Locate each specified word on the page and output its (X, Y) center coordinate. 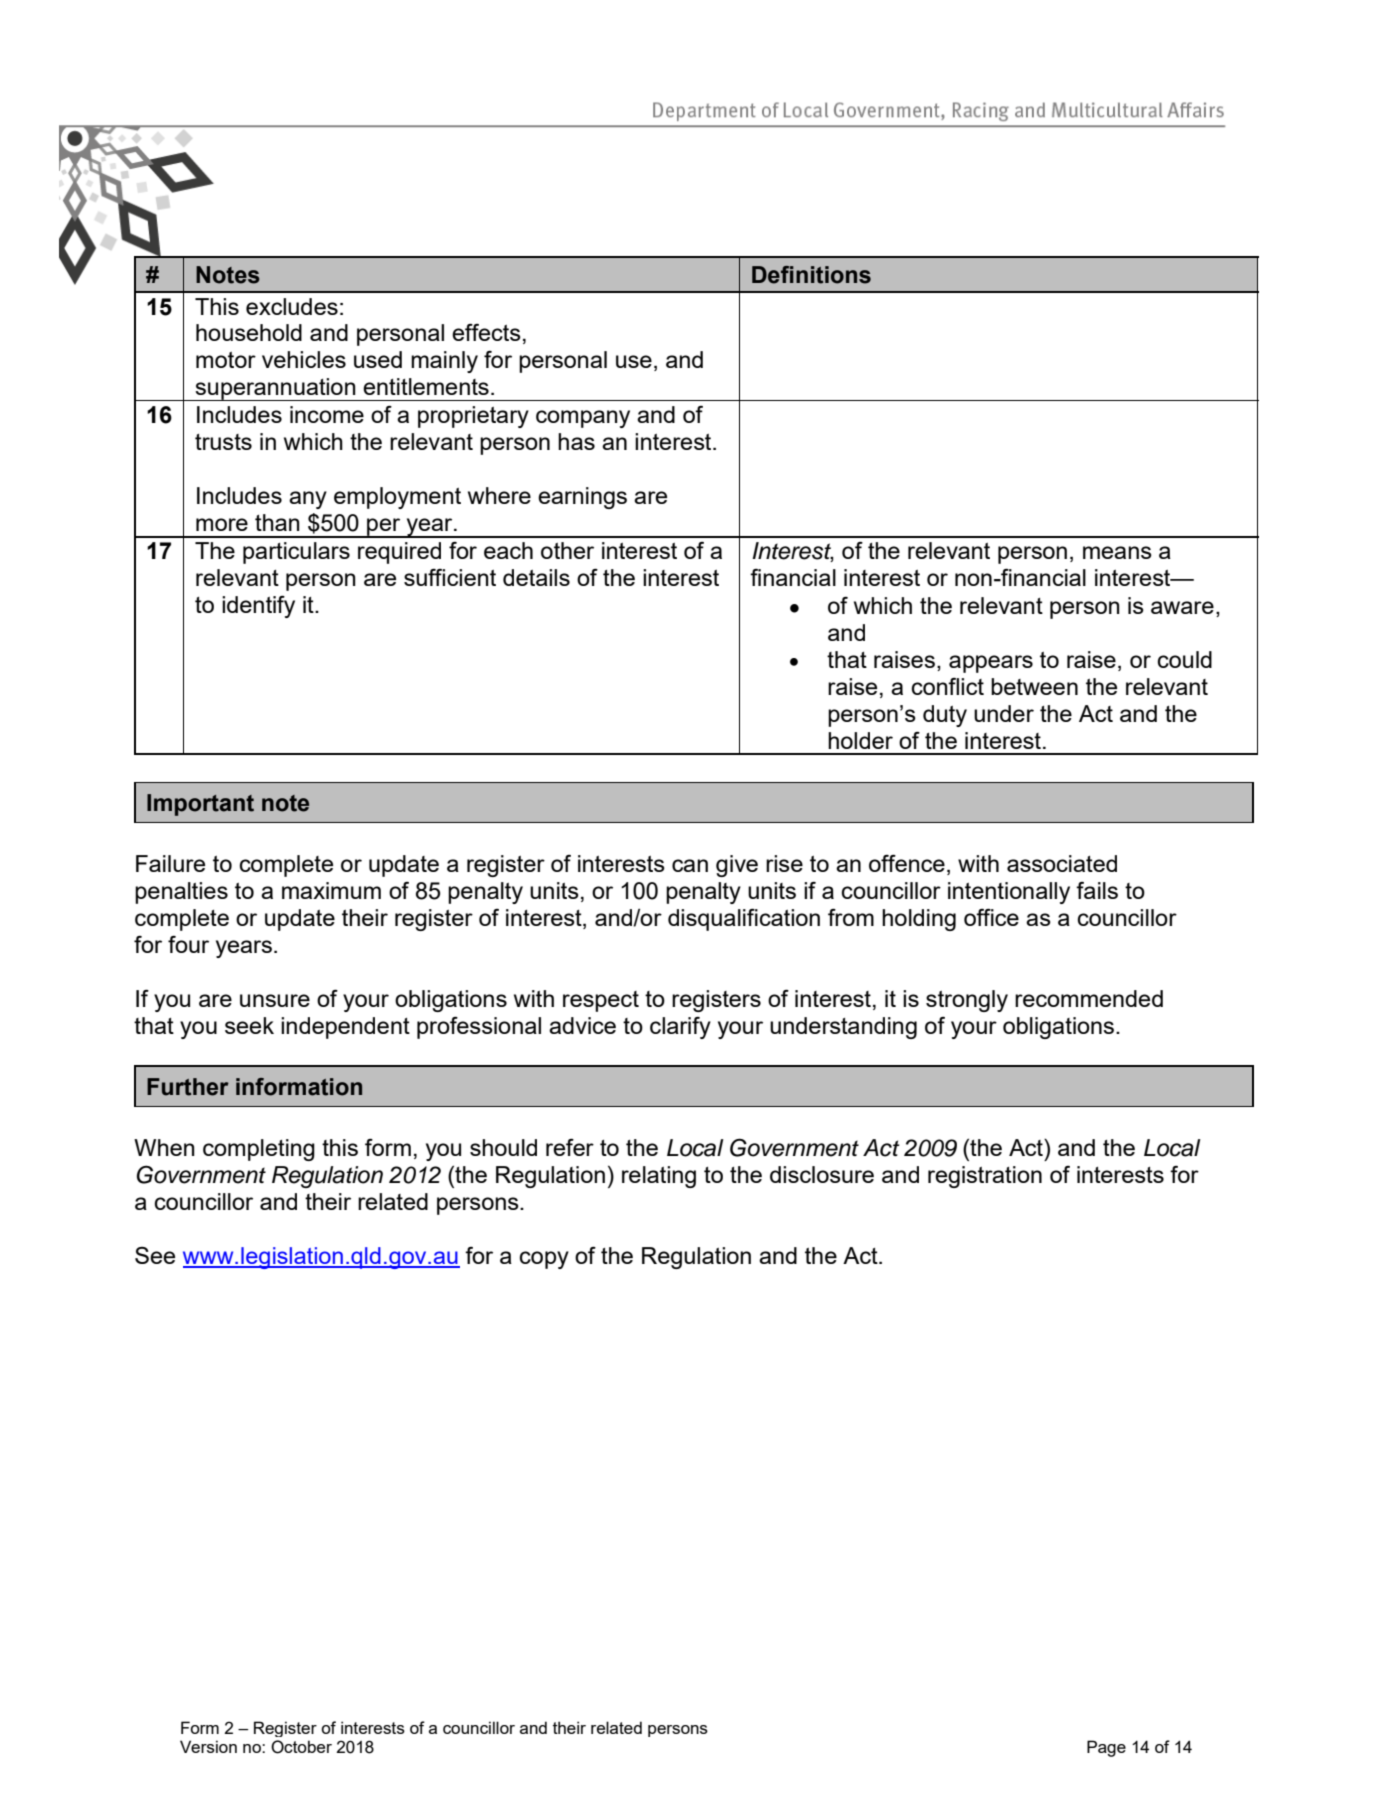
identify (258, 606)
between (1034, 686)
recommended (1089, 998)
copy (544, 1260)
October (301, 1747)
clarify (680, 1028)
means (1117, 552)
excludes (292, 306)
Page (1106, 1748)
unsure (275, 1000)
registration (985, 1177)
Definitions (811, 275)
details (536, 577)
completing (259, 1150)
